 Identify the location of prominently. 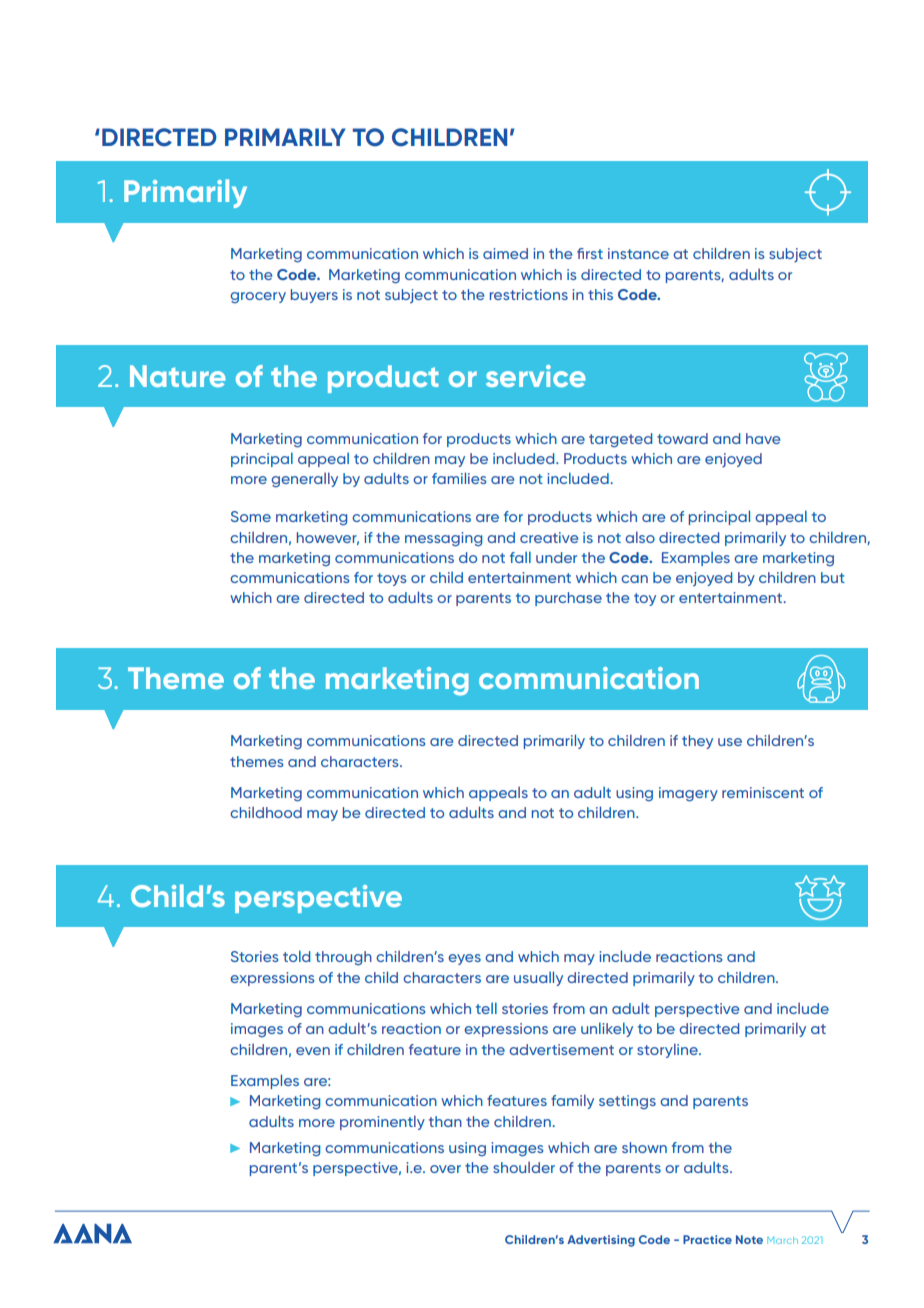
(382, 1122).
